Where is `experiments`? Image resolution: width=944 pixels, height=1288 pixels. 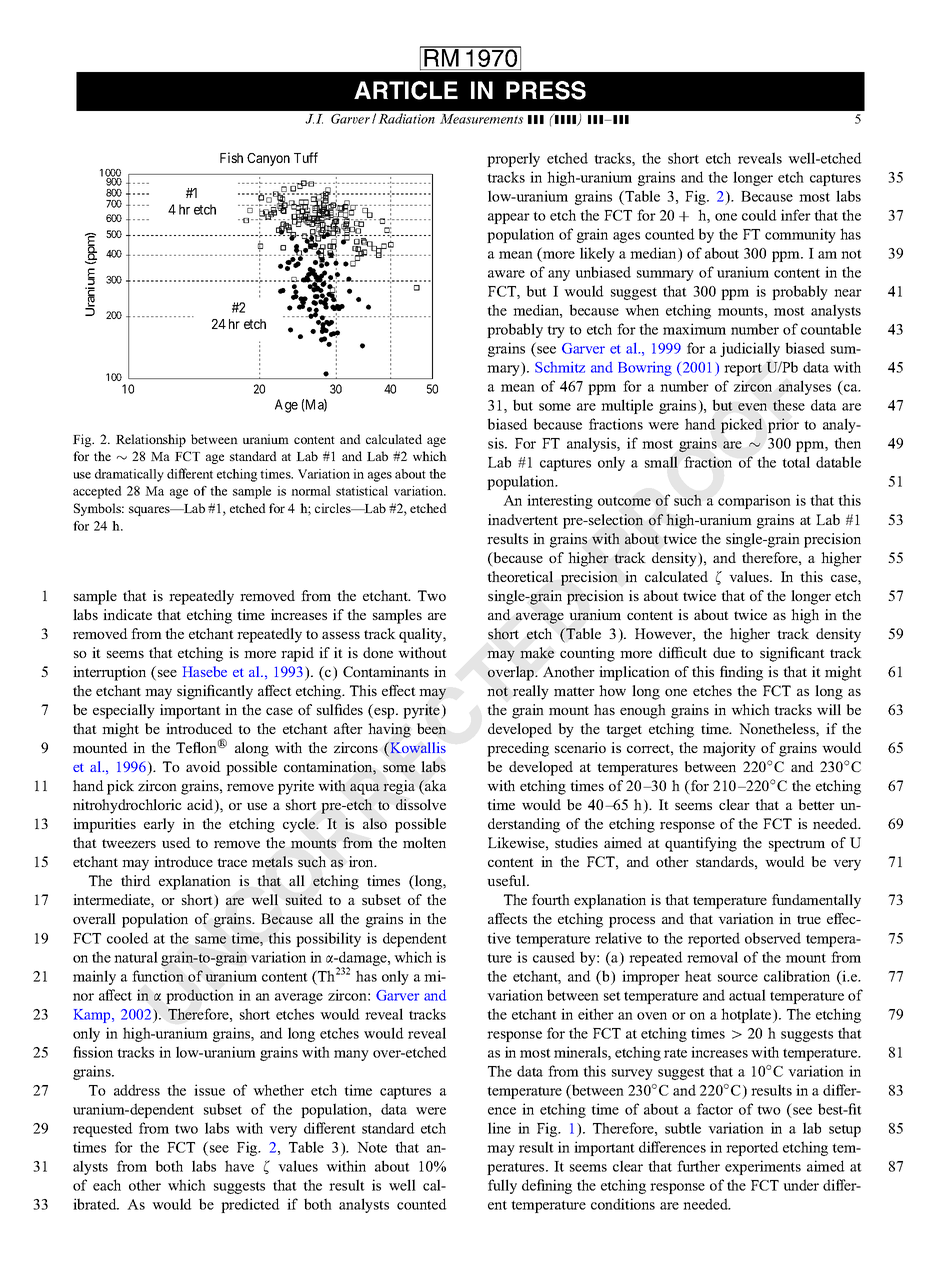 experiments is located at coordinates (763, 1167).
